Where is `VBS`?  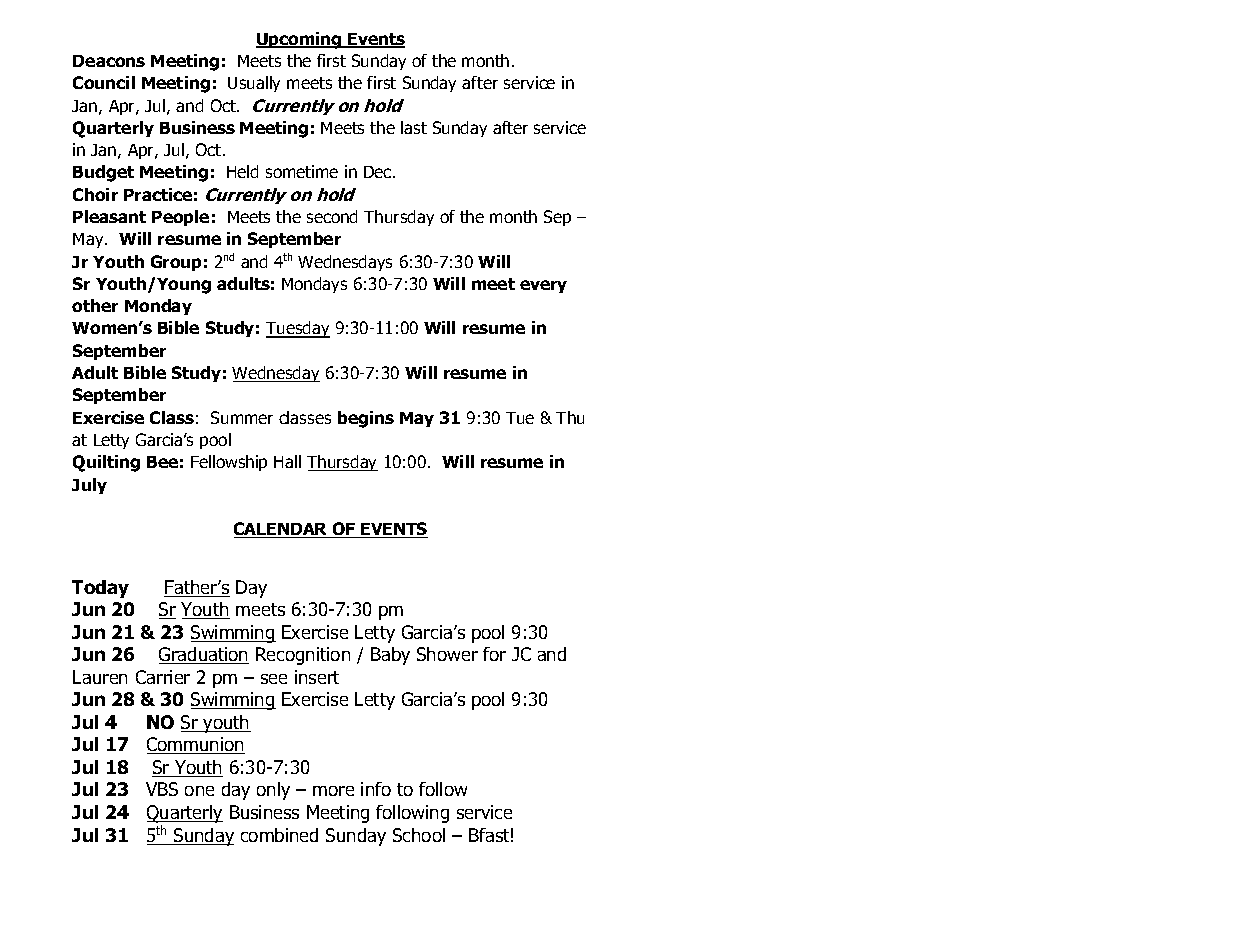 VBS is located at coordinates (162, 789).
